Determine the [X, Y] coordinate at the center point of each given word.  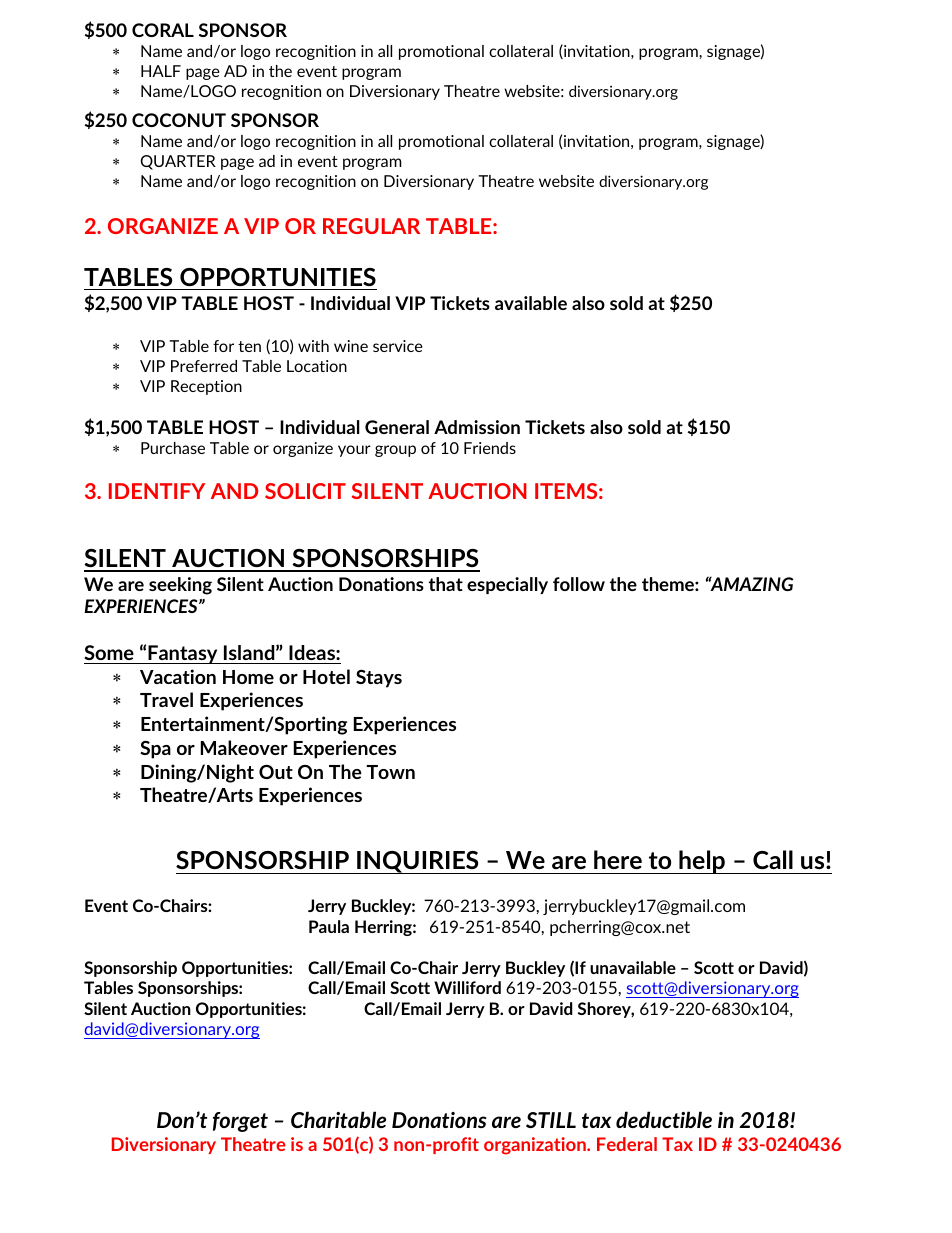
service [398, 346]
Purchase [173, 448]
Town [390, 772]
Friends [490, 448]
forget [240, 1122]
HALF [161, 71]
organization [536, 1146]
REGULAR [371, 226]
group [395, 451]
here [618, 859]
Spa [155, 750]
